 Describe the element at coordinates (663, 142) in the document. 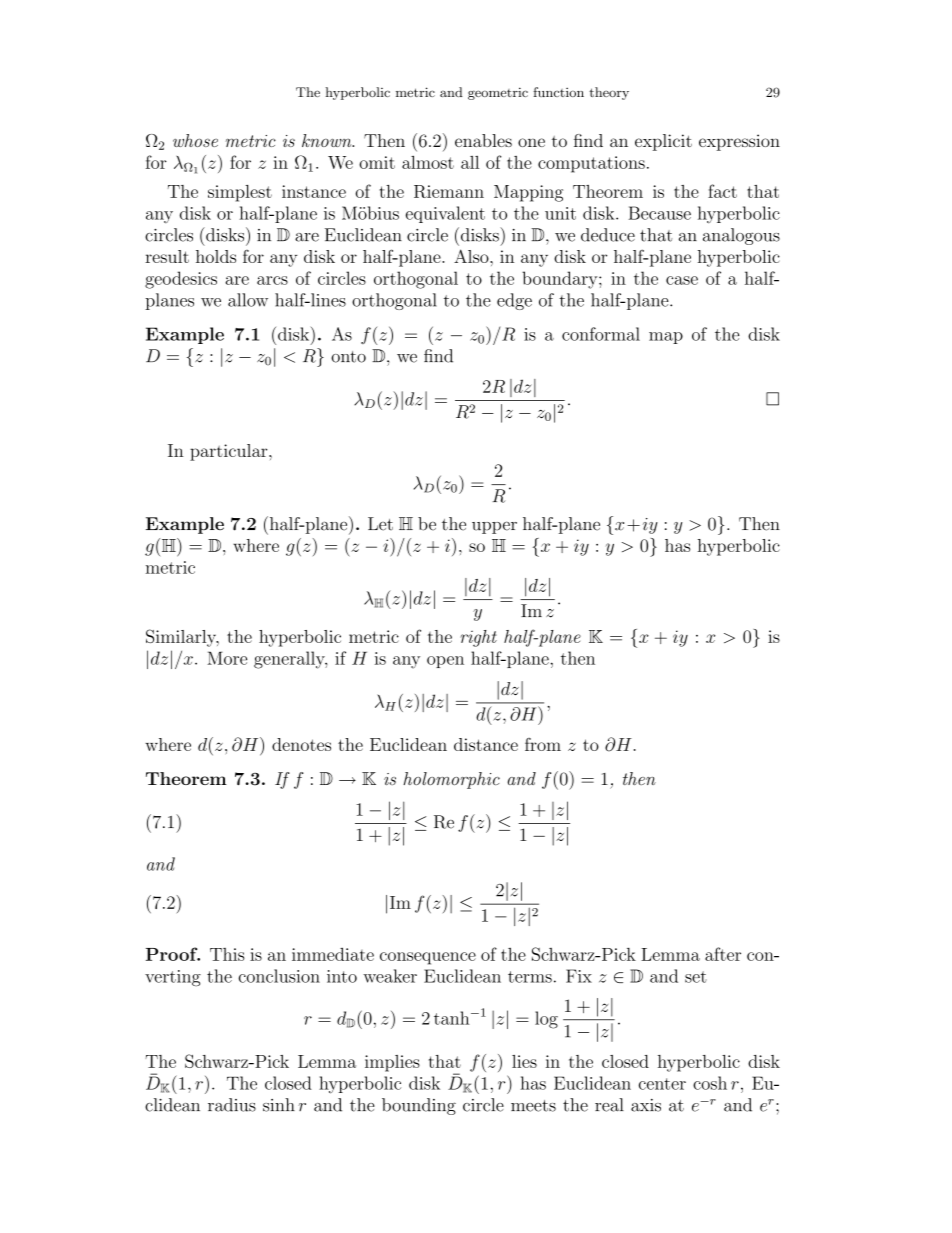

I see `explicit` at that location.
